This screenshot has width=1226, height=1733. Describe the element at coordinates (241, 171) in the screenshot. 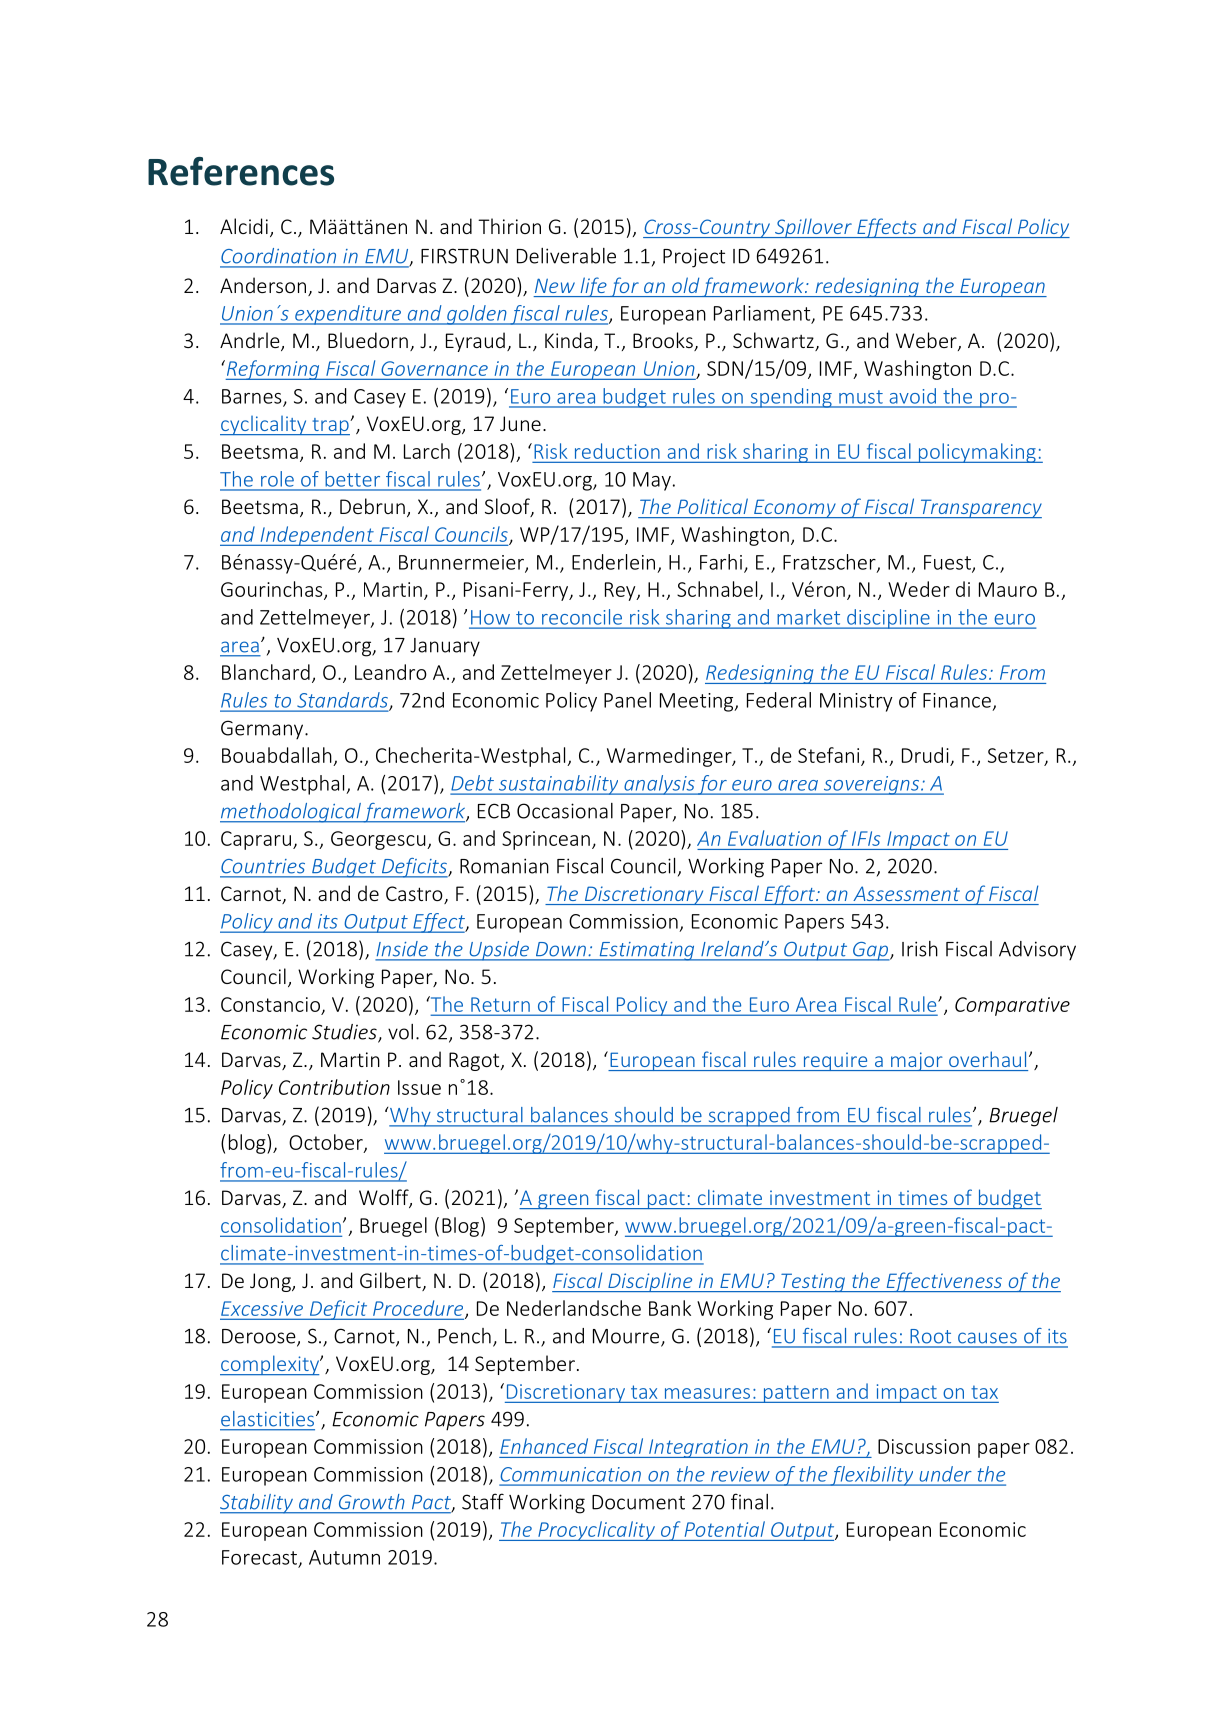

I see `References` at that location.
